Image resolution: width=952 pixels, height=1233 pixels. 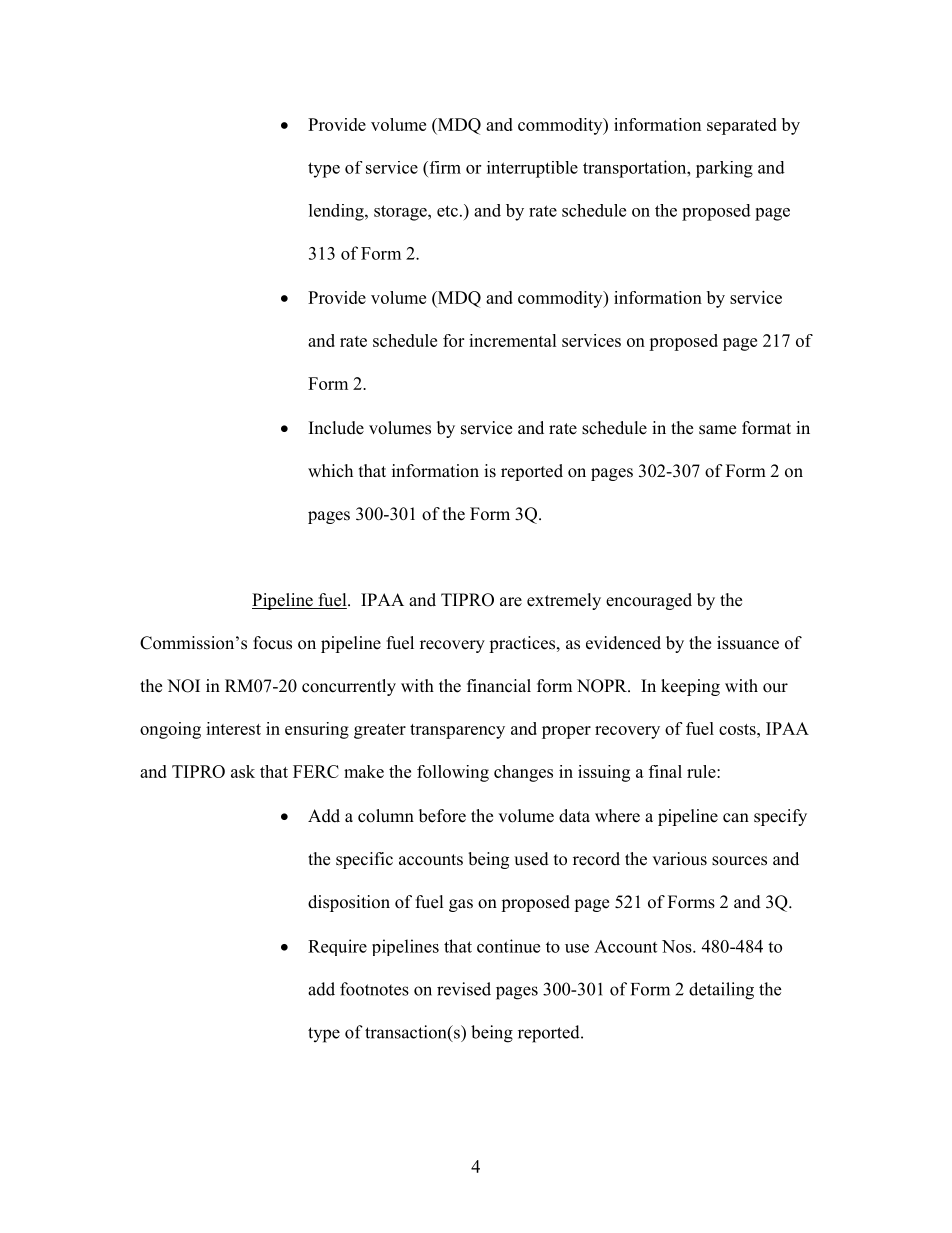 I want to click on lending, so click(x=337, y=212).
